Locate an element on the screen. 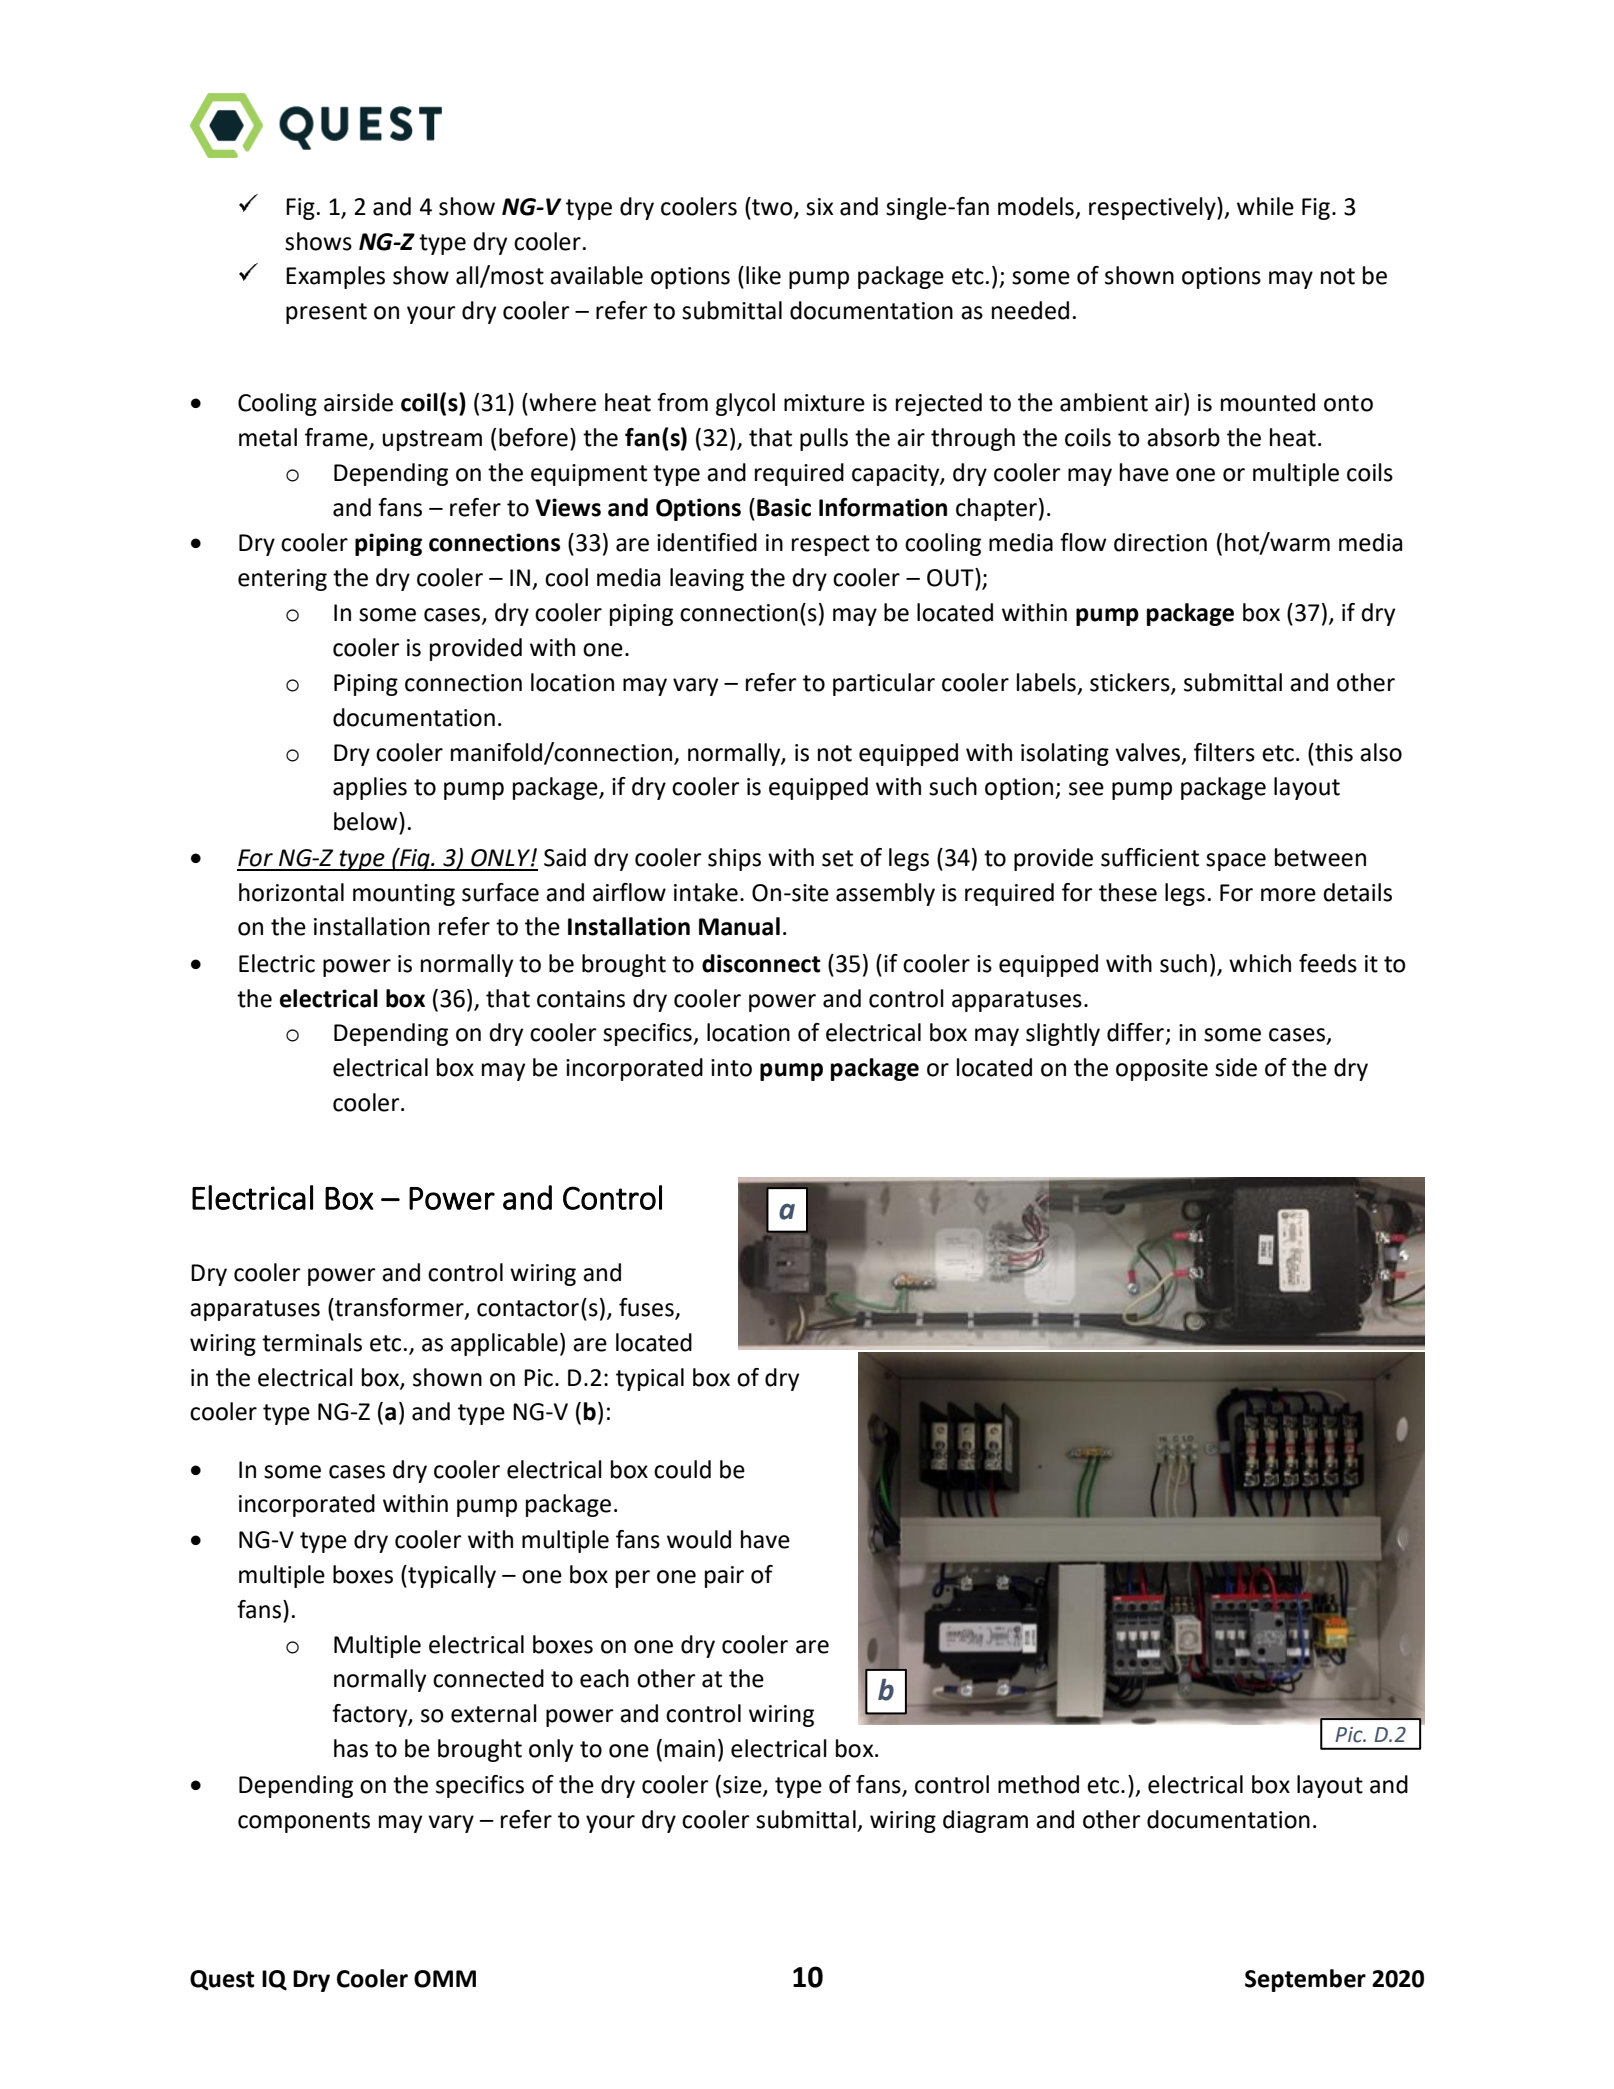  while is located at coordinates (1265, 206).
